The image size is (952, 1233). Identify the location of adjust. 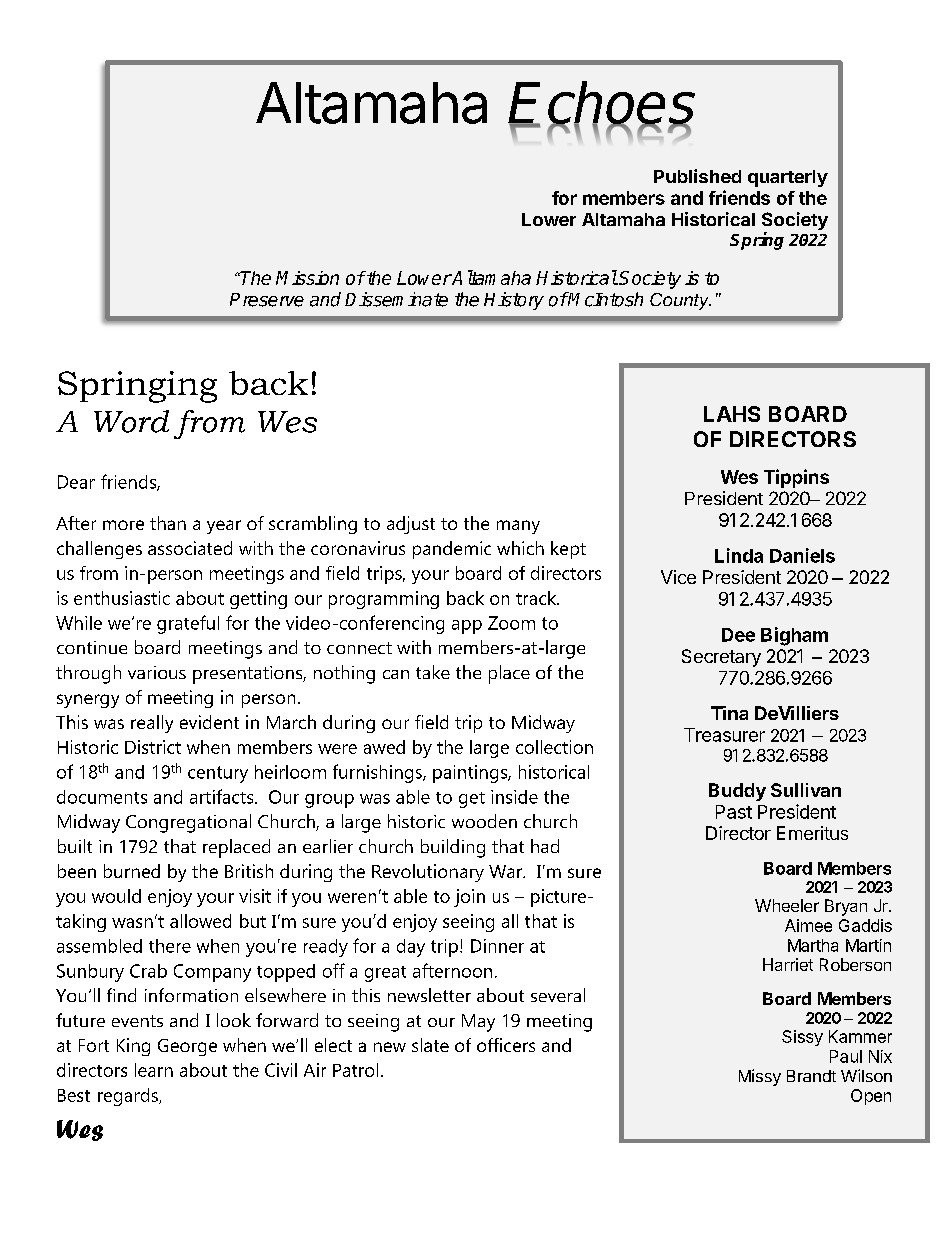
(411, 525).
